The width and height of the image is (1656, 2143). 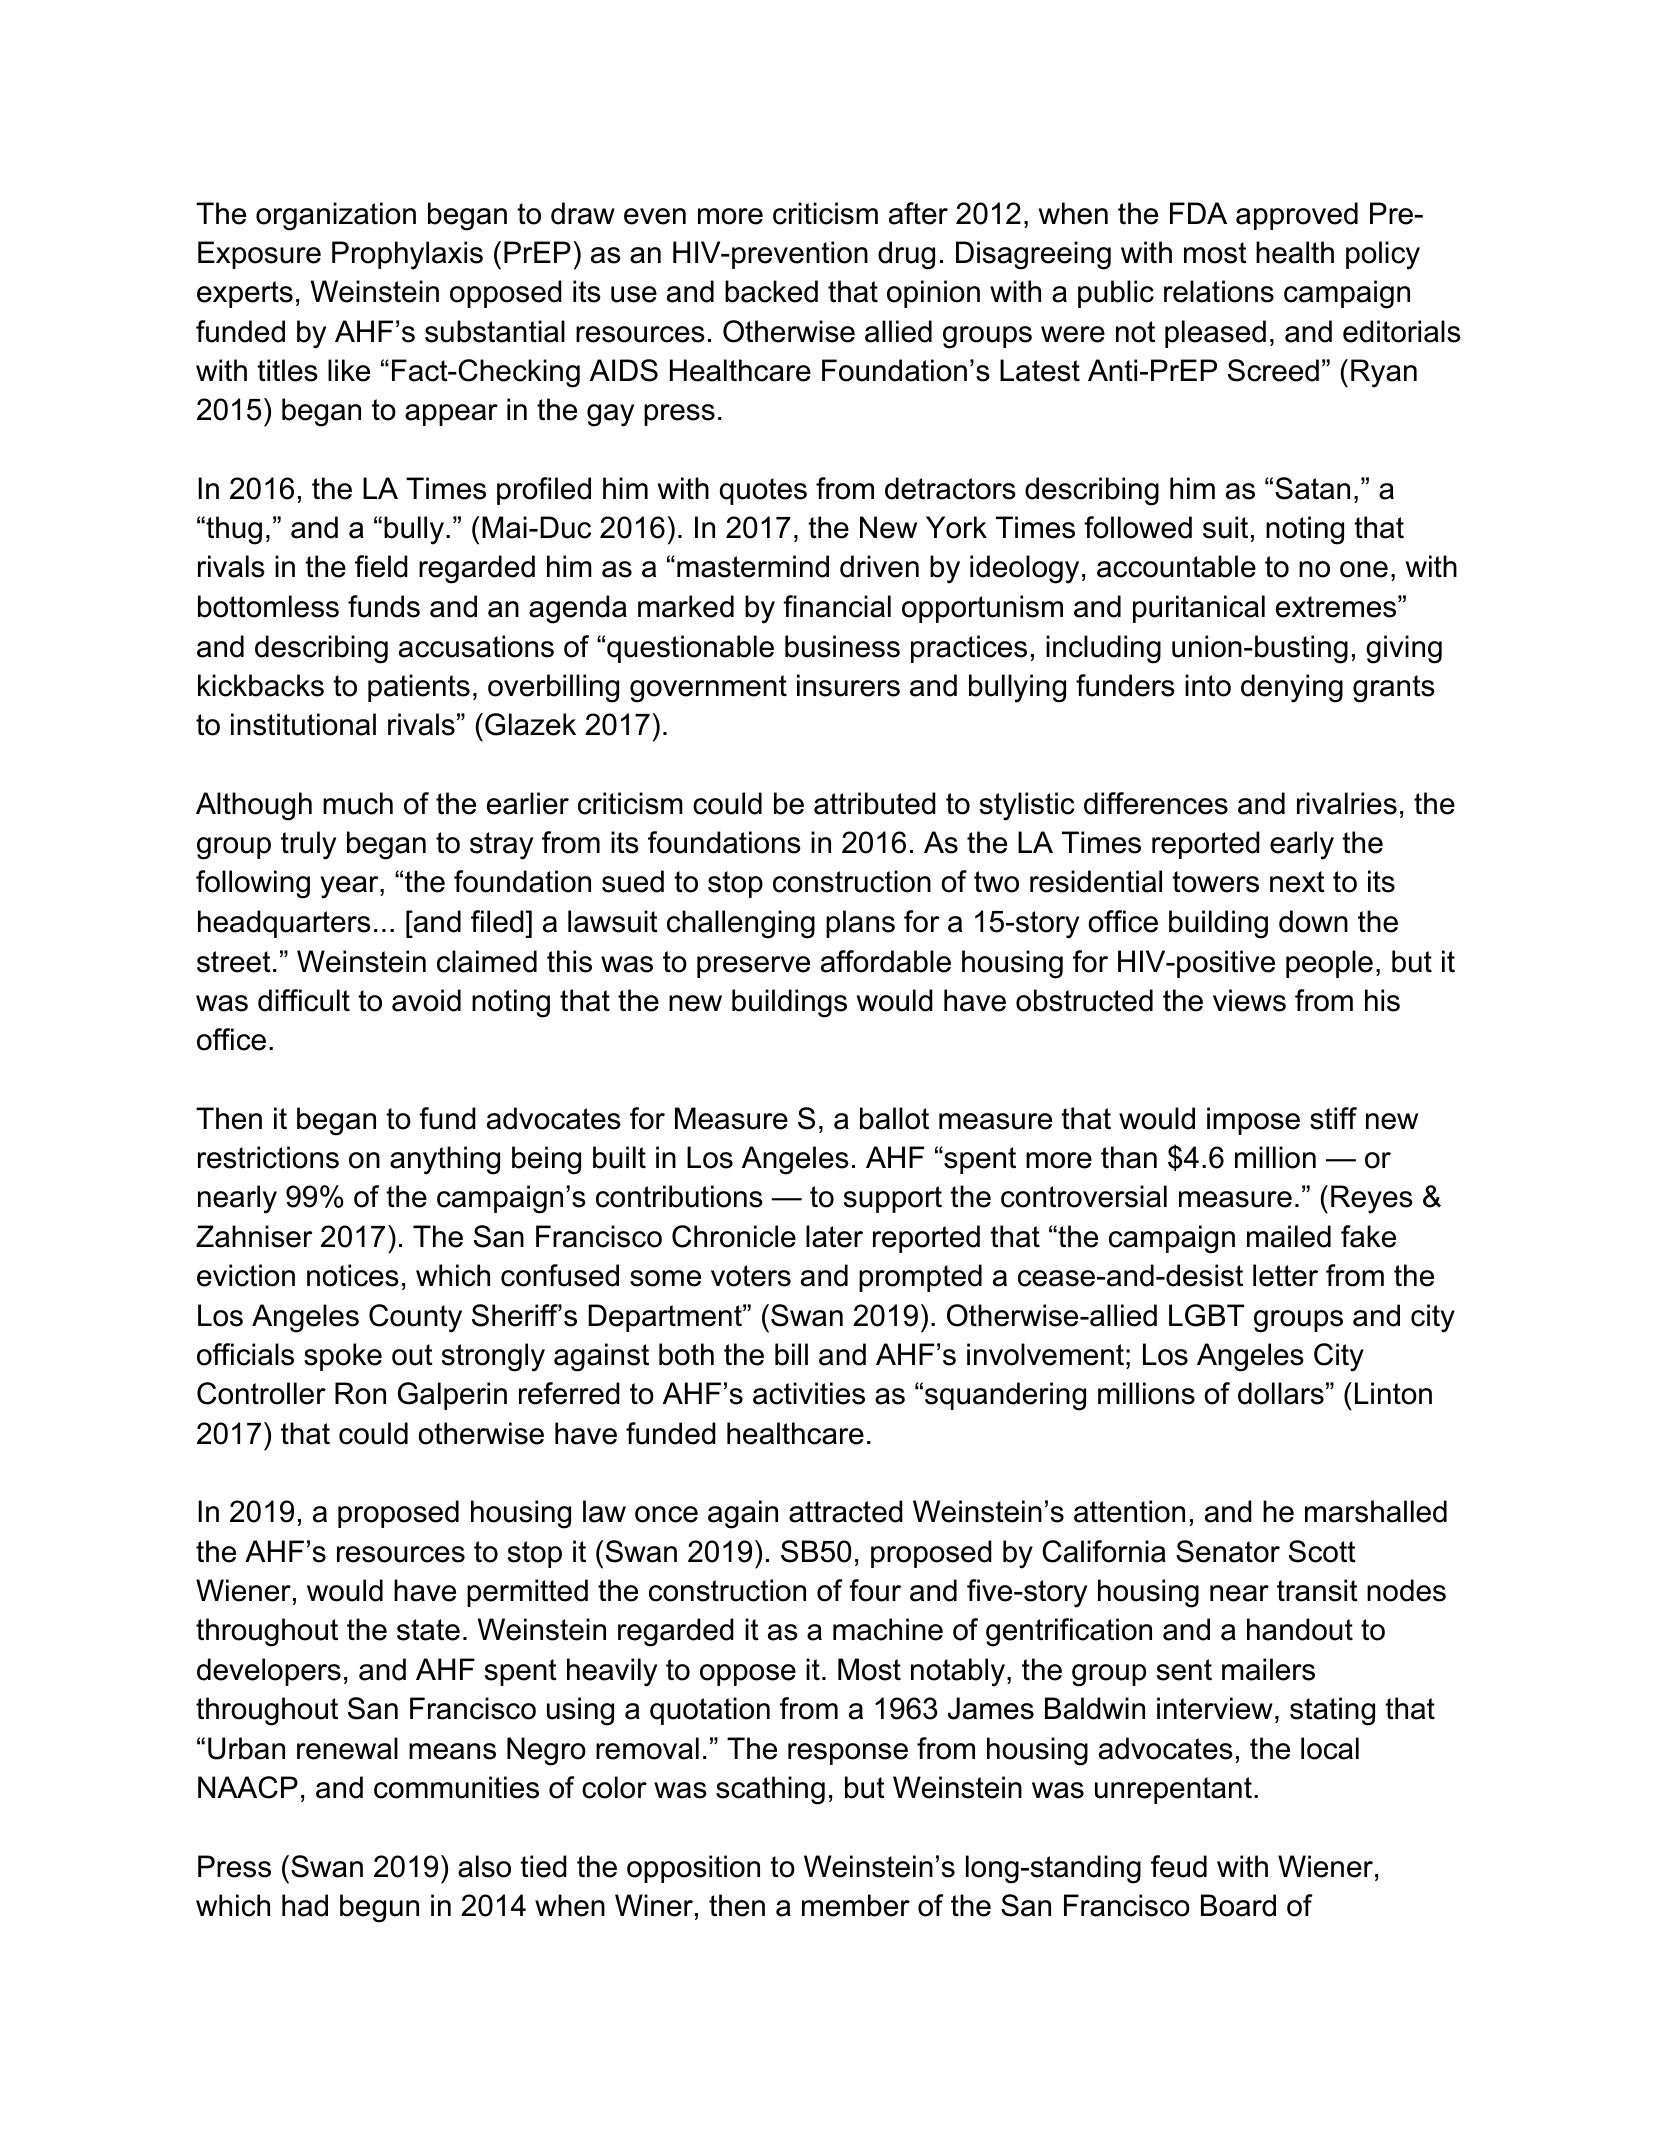 I want to click on organization, so click(x=336, y=216).
